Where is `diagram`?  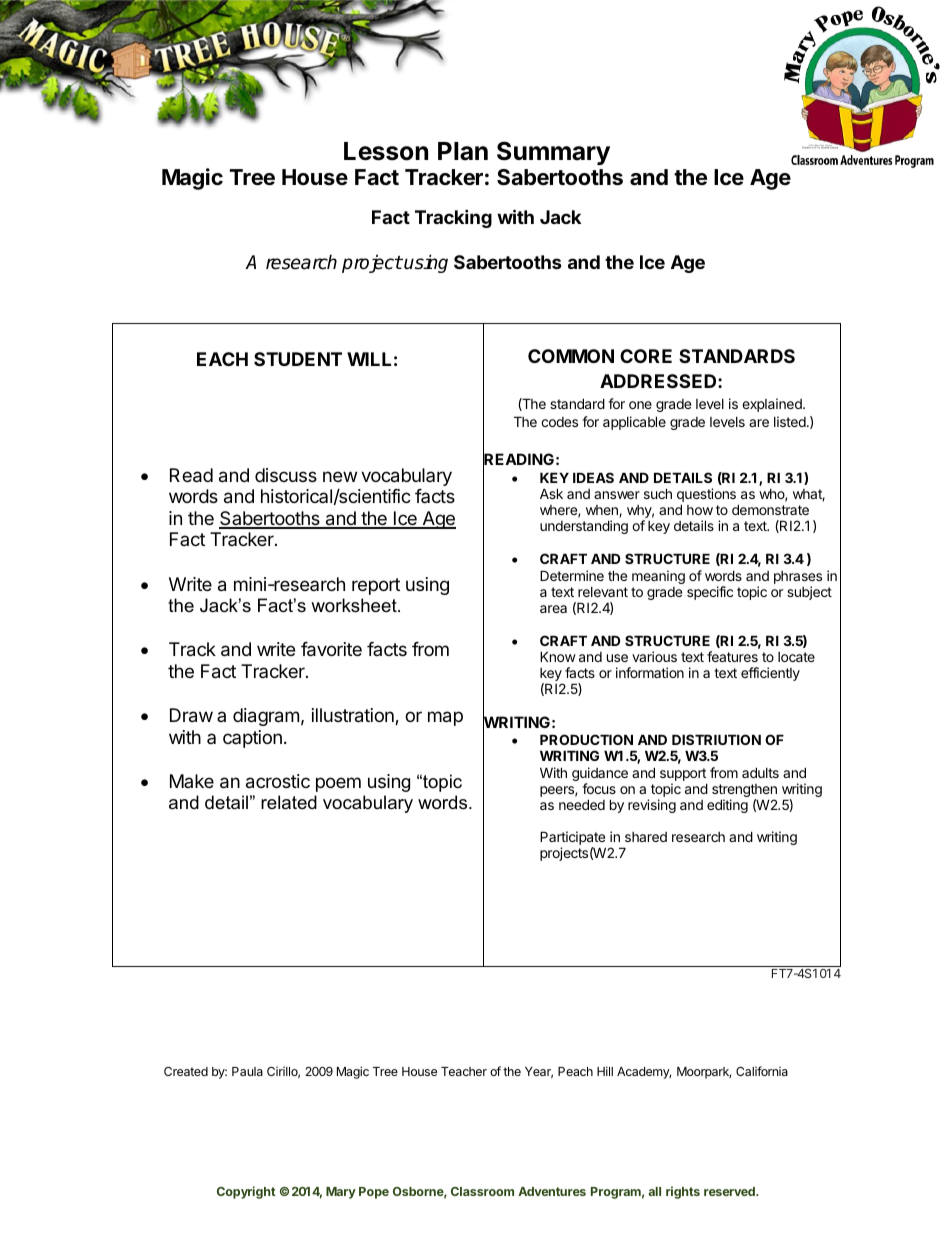 diagram is located at coordinates (266, 717).
